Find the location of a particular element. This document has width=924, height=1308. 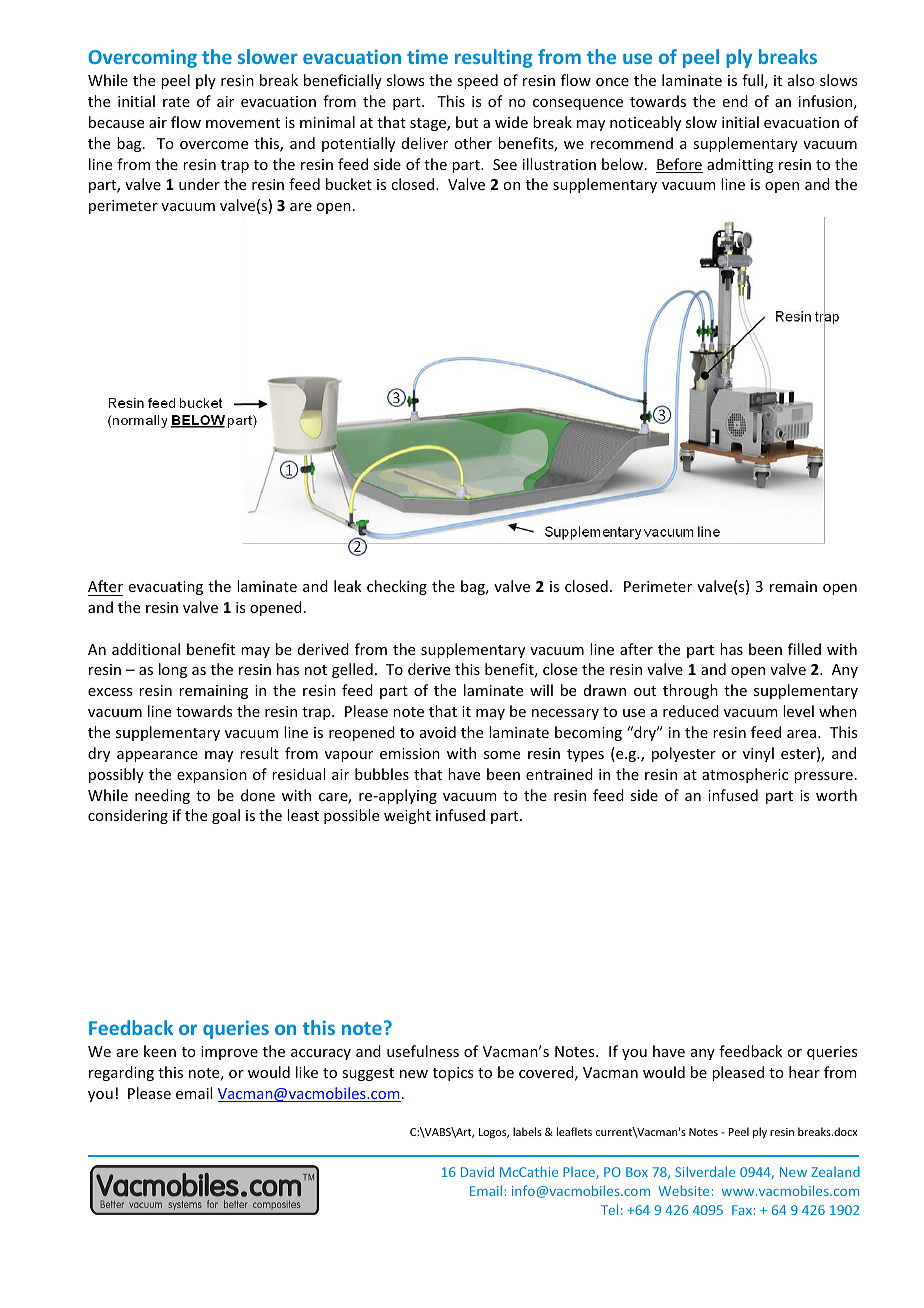

speed is located at coordinates (477, 81).
